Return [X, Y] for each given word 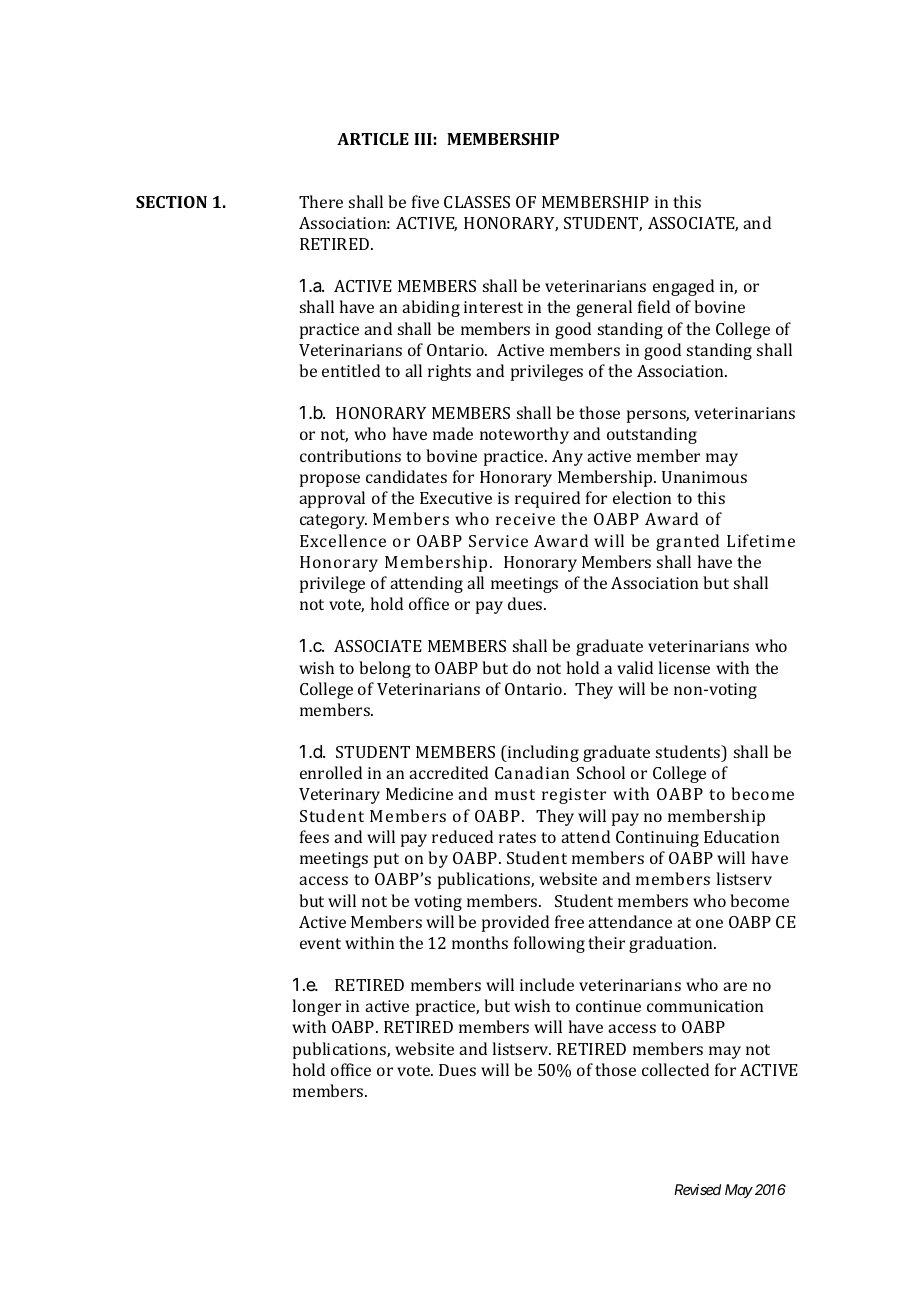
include [547, 984]
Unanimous [704, 477]
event [320, 943]
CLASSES [477, 202]
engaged [683, 287]
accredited [448, 772]
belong [385, 669]
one [709, 923]
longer [316, 1007]
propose [330, 480]
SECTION [171, 202]
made [453, 433]
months [480, 942]
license [684, 667]
